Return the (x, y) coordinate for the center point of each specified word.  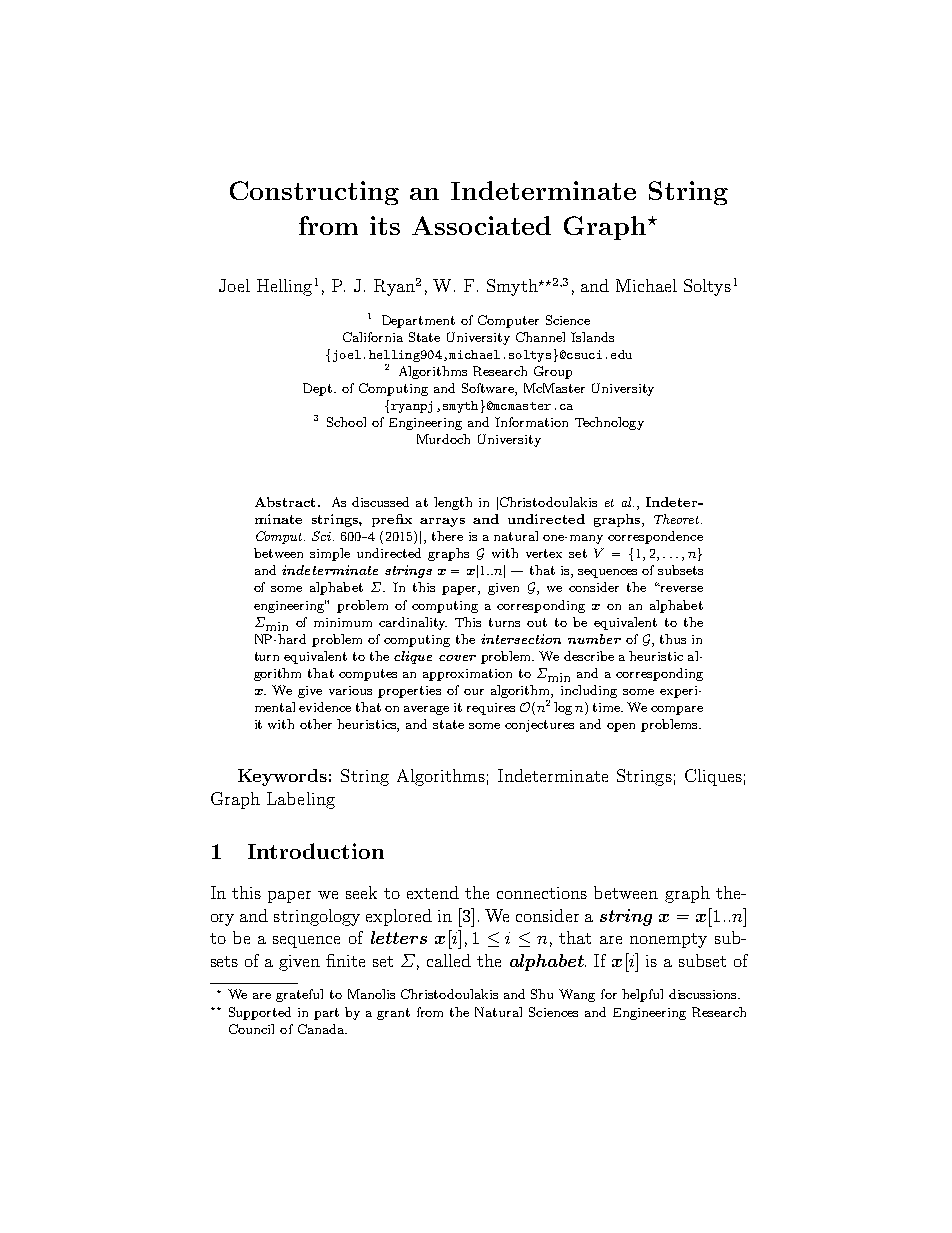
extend (433, 892)
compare (677, 710)
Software (489, 389)
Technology (609, 423)
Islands (592, 337)
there (447, 536)
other (316, 724)
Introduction (316, 851)
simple (330, 554)
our (474, 692)
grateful (299, 995)
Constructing (314, 193)
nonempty (668, 940)
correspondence (655, 537)
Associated (481, 225)
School (346, 422)
